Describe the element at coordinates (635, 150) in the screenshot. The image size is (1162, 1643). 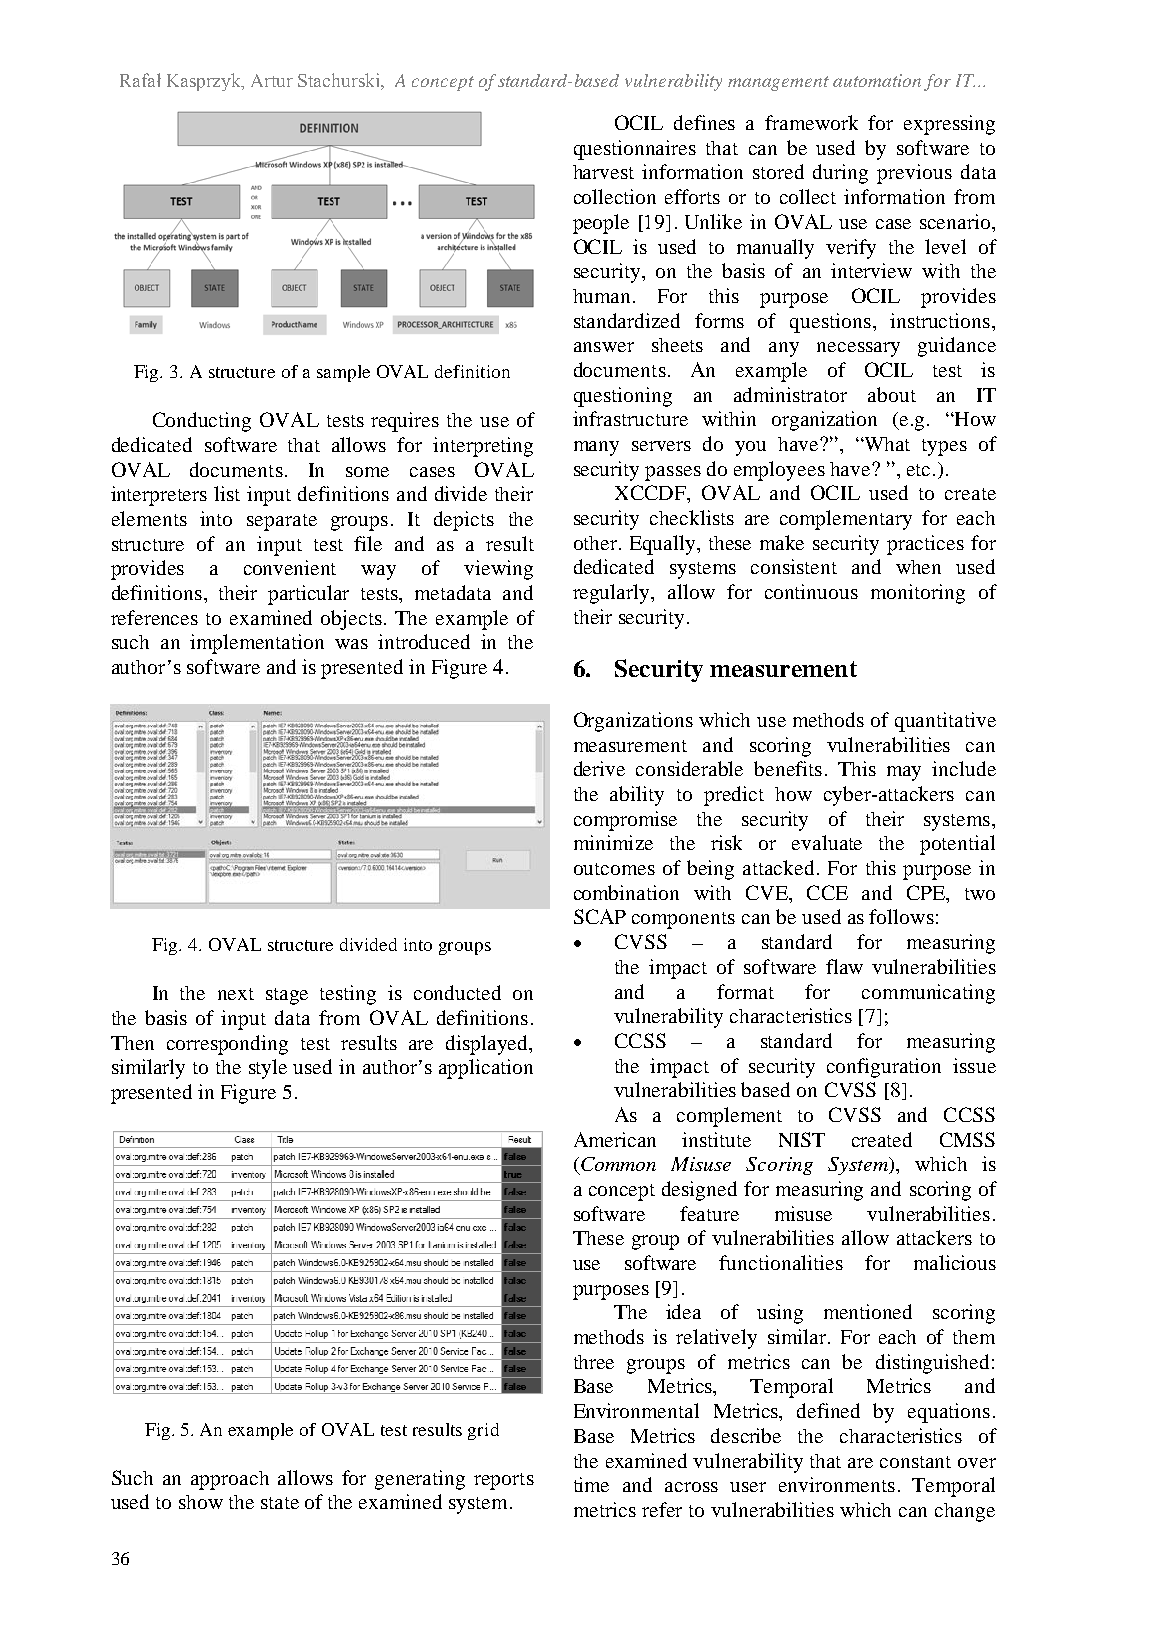
I see `questionnaires` at that location.
